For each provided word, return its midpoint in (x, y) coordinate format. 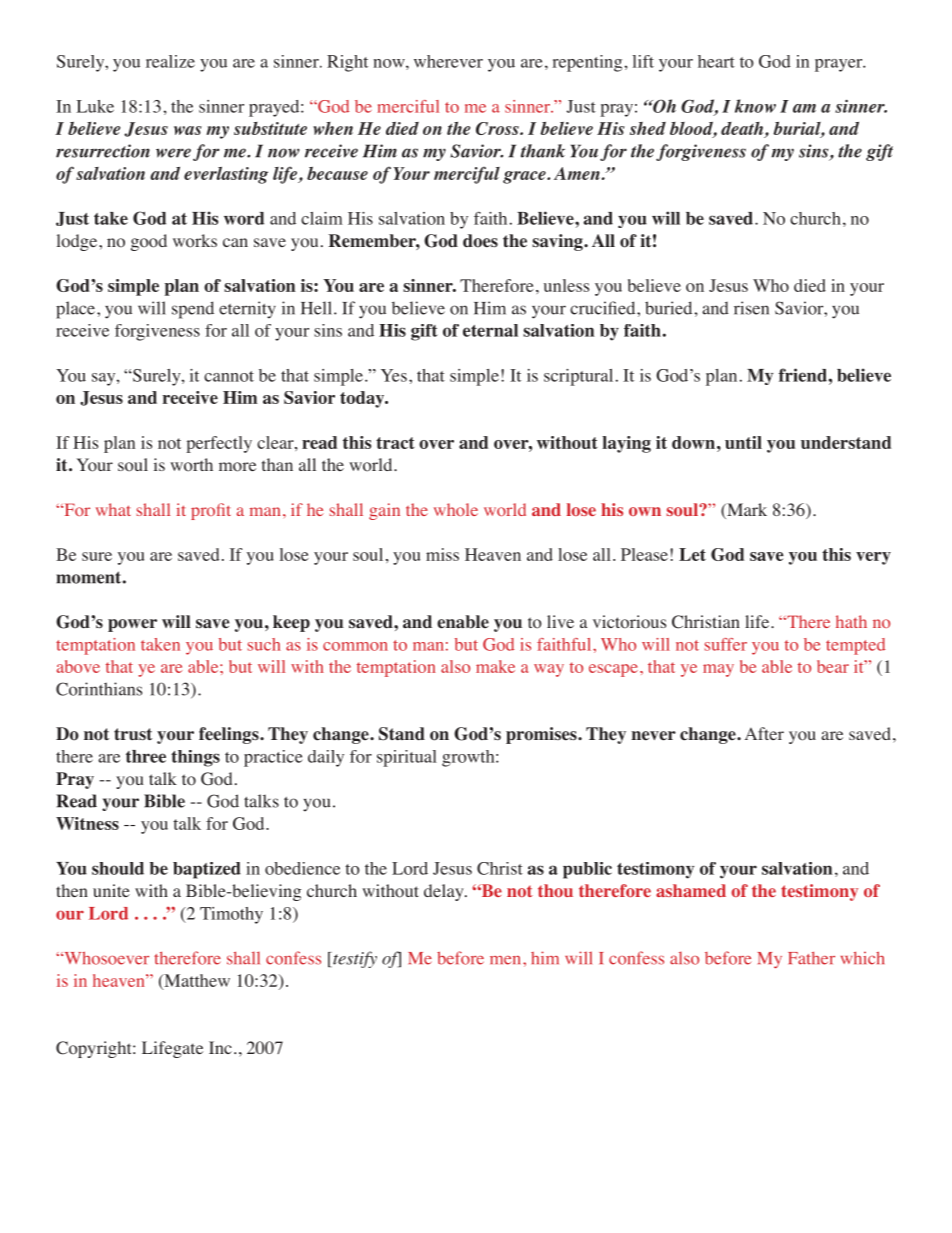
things (195, 758)
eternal (490, 330)
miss (442, 554)
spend (193, 310)
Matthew (196, 981)
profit (211, 511)
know (755, 106)
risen (751, 308)
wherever (448, 61)
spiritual (407, 758)
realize (170, 61)
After (764, 733)
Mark (746, 511)
